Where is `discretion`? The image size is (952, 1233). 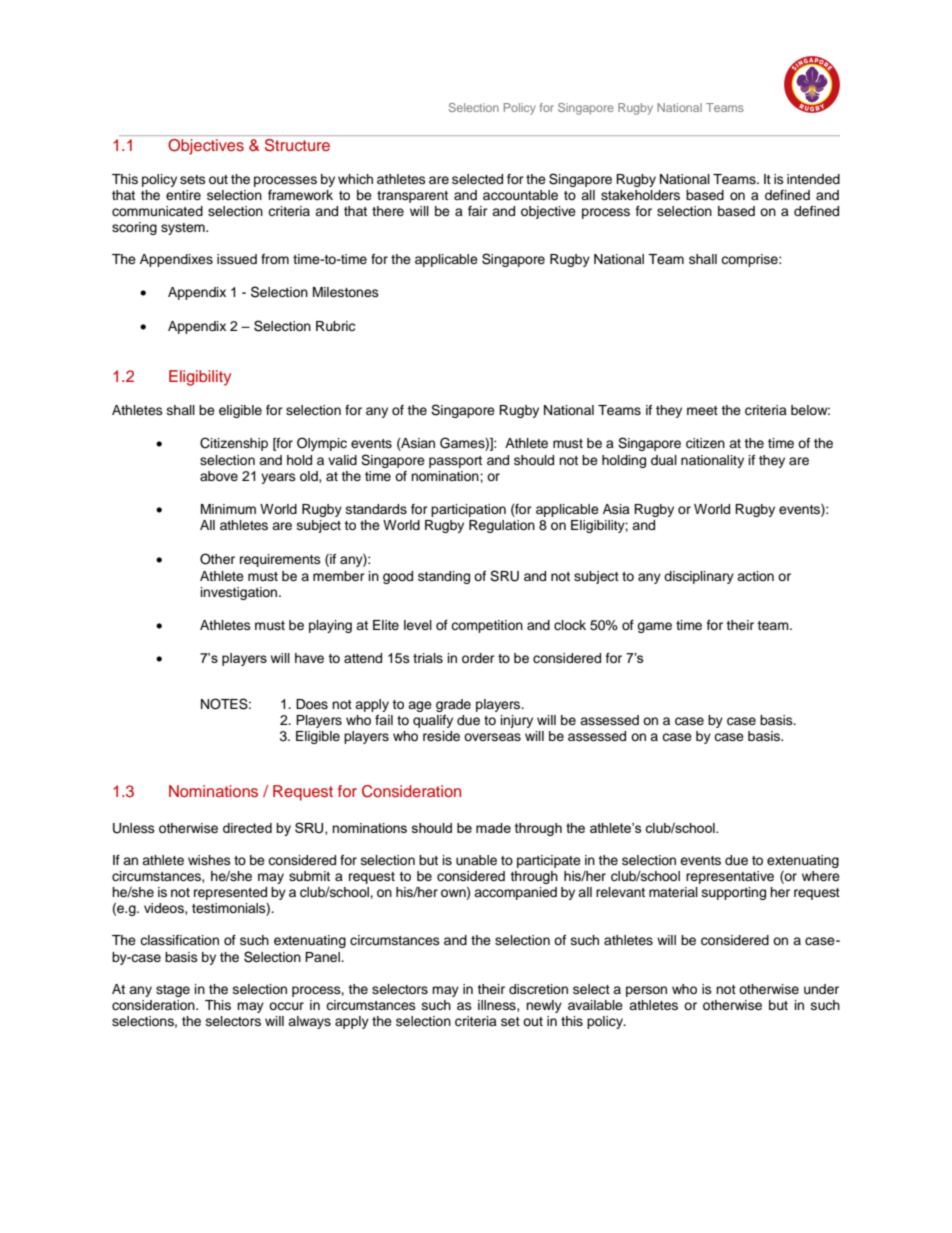
discretion is located at coordinates (538, 989).
